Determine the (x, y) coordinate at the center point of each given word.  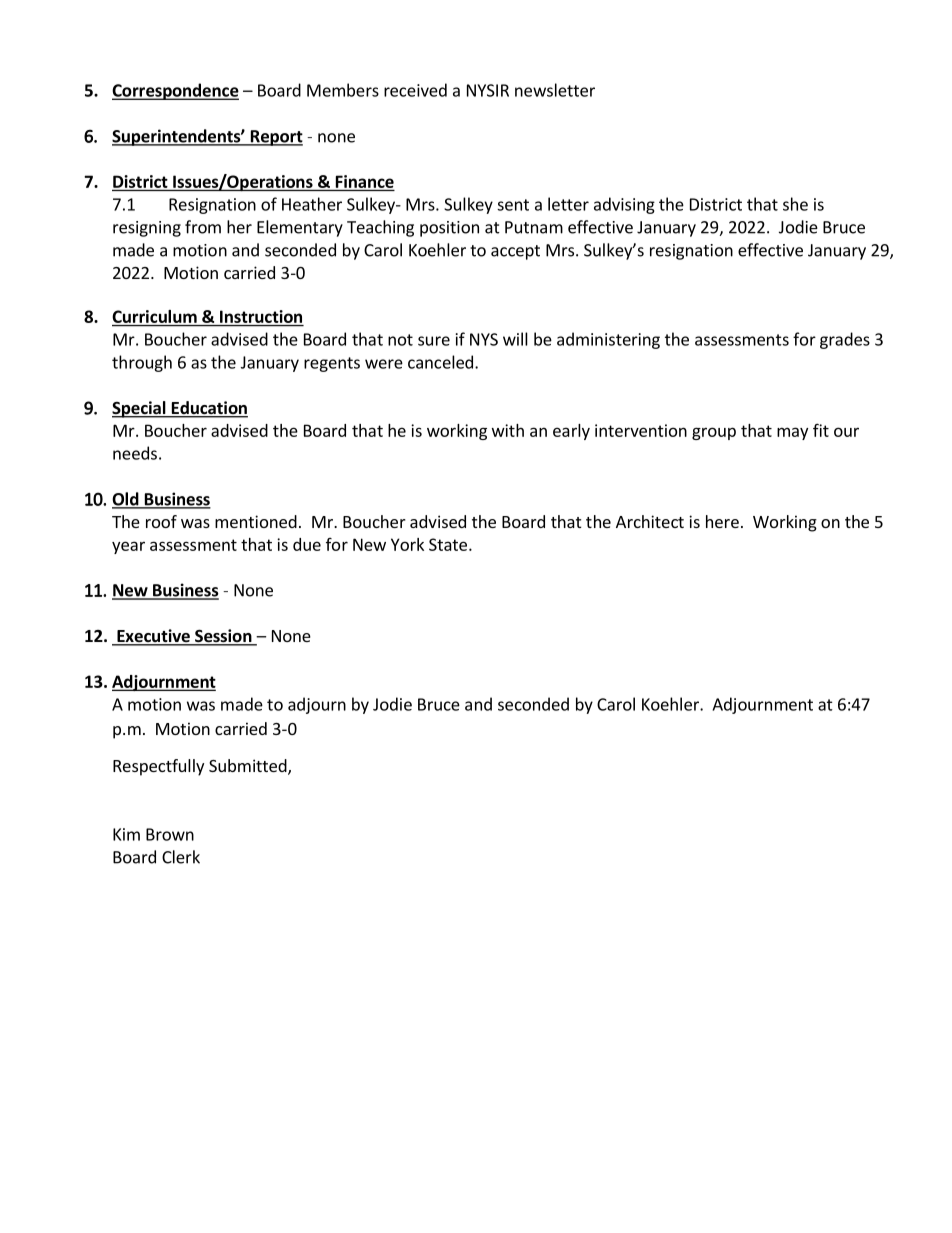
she (795, 204)
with (508, 430)
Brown (170, 834)
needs (135, 453)
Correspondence (175, 91)
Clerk (181, 857)
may (792, 433)
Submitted (249, 767)
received (415, 90)
